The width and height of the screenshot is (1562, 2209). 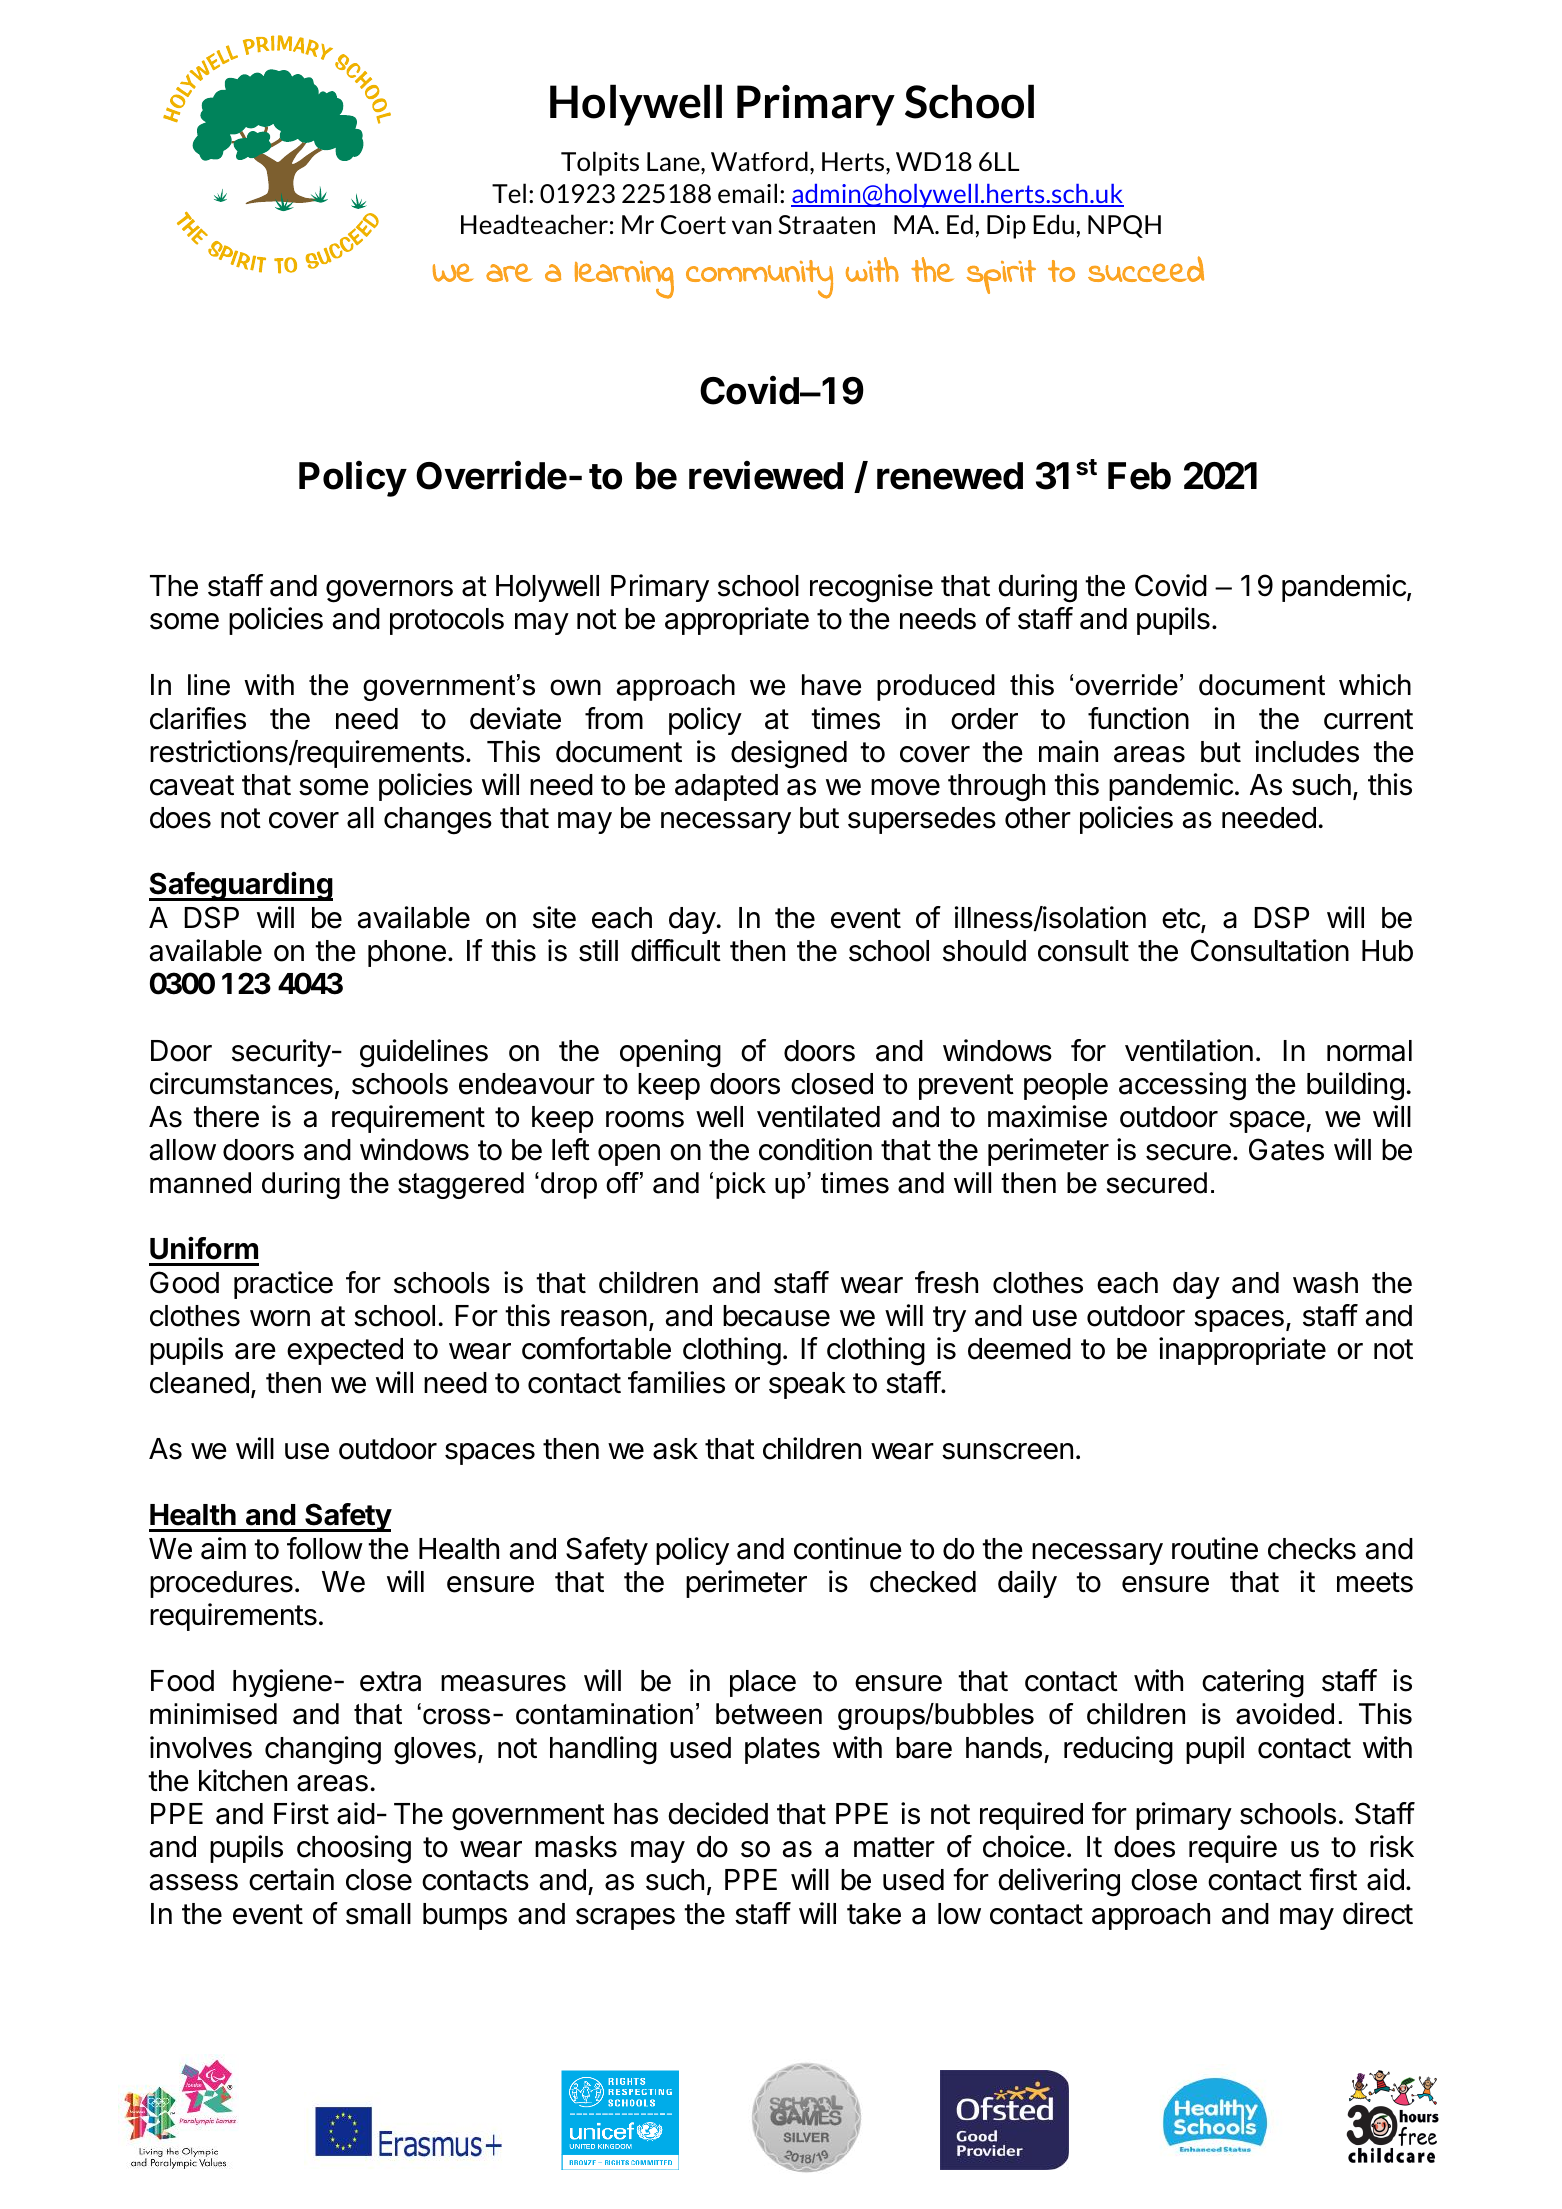 I want to click on van, so click(x=751, y=227).
